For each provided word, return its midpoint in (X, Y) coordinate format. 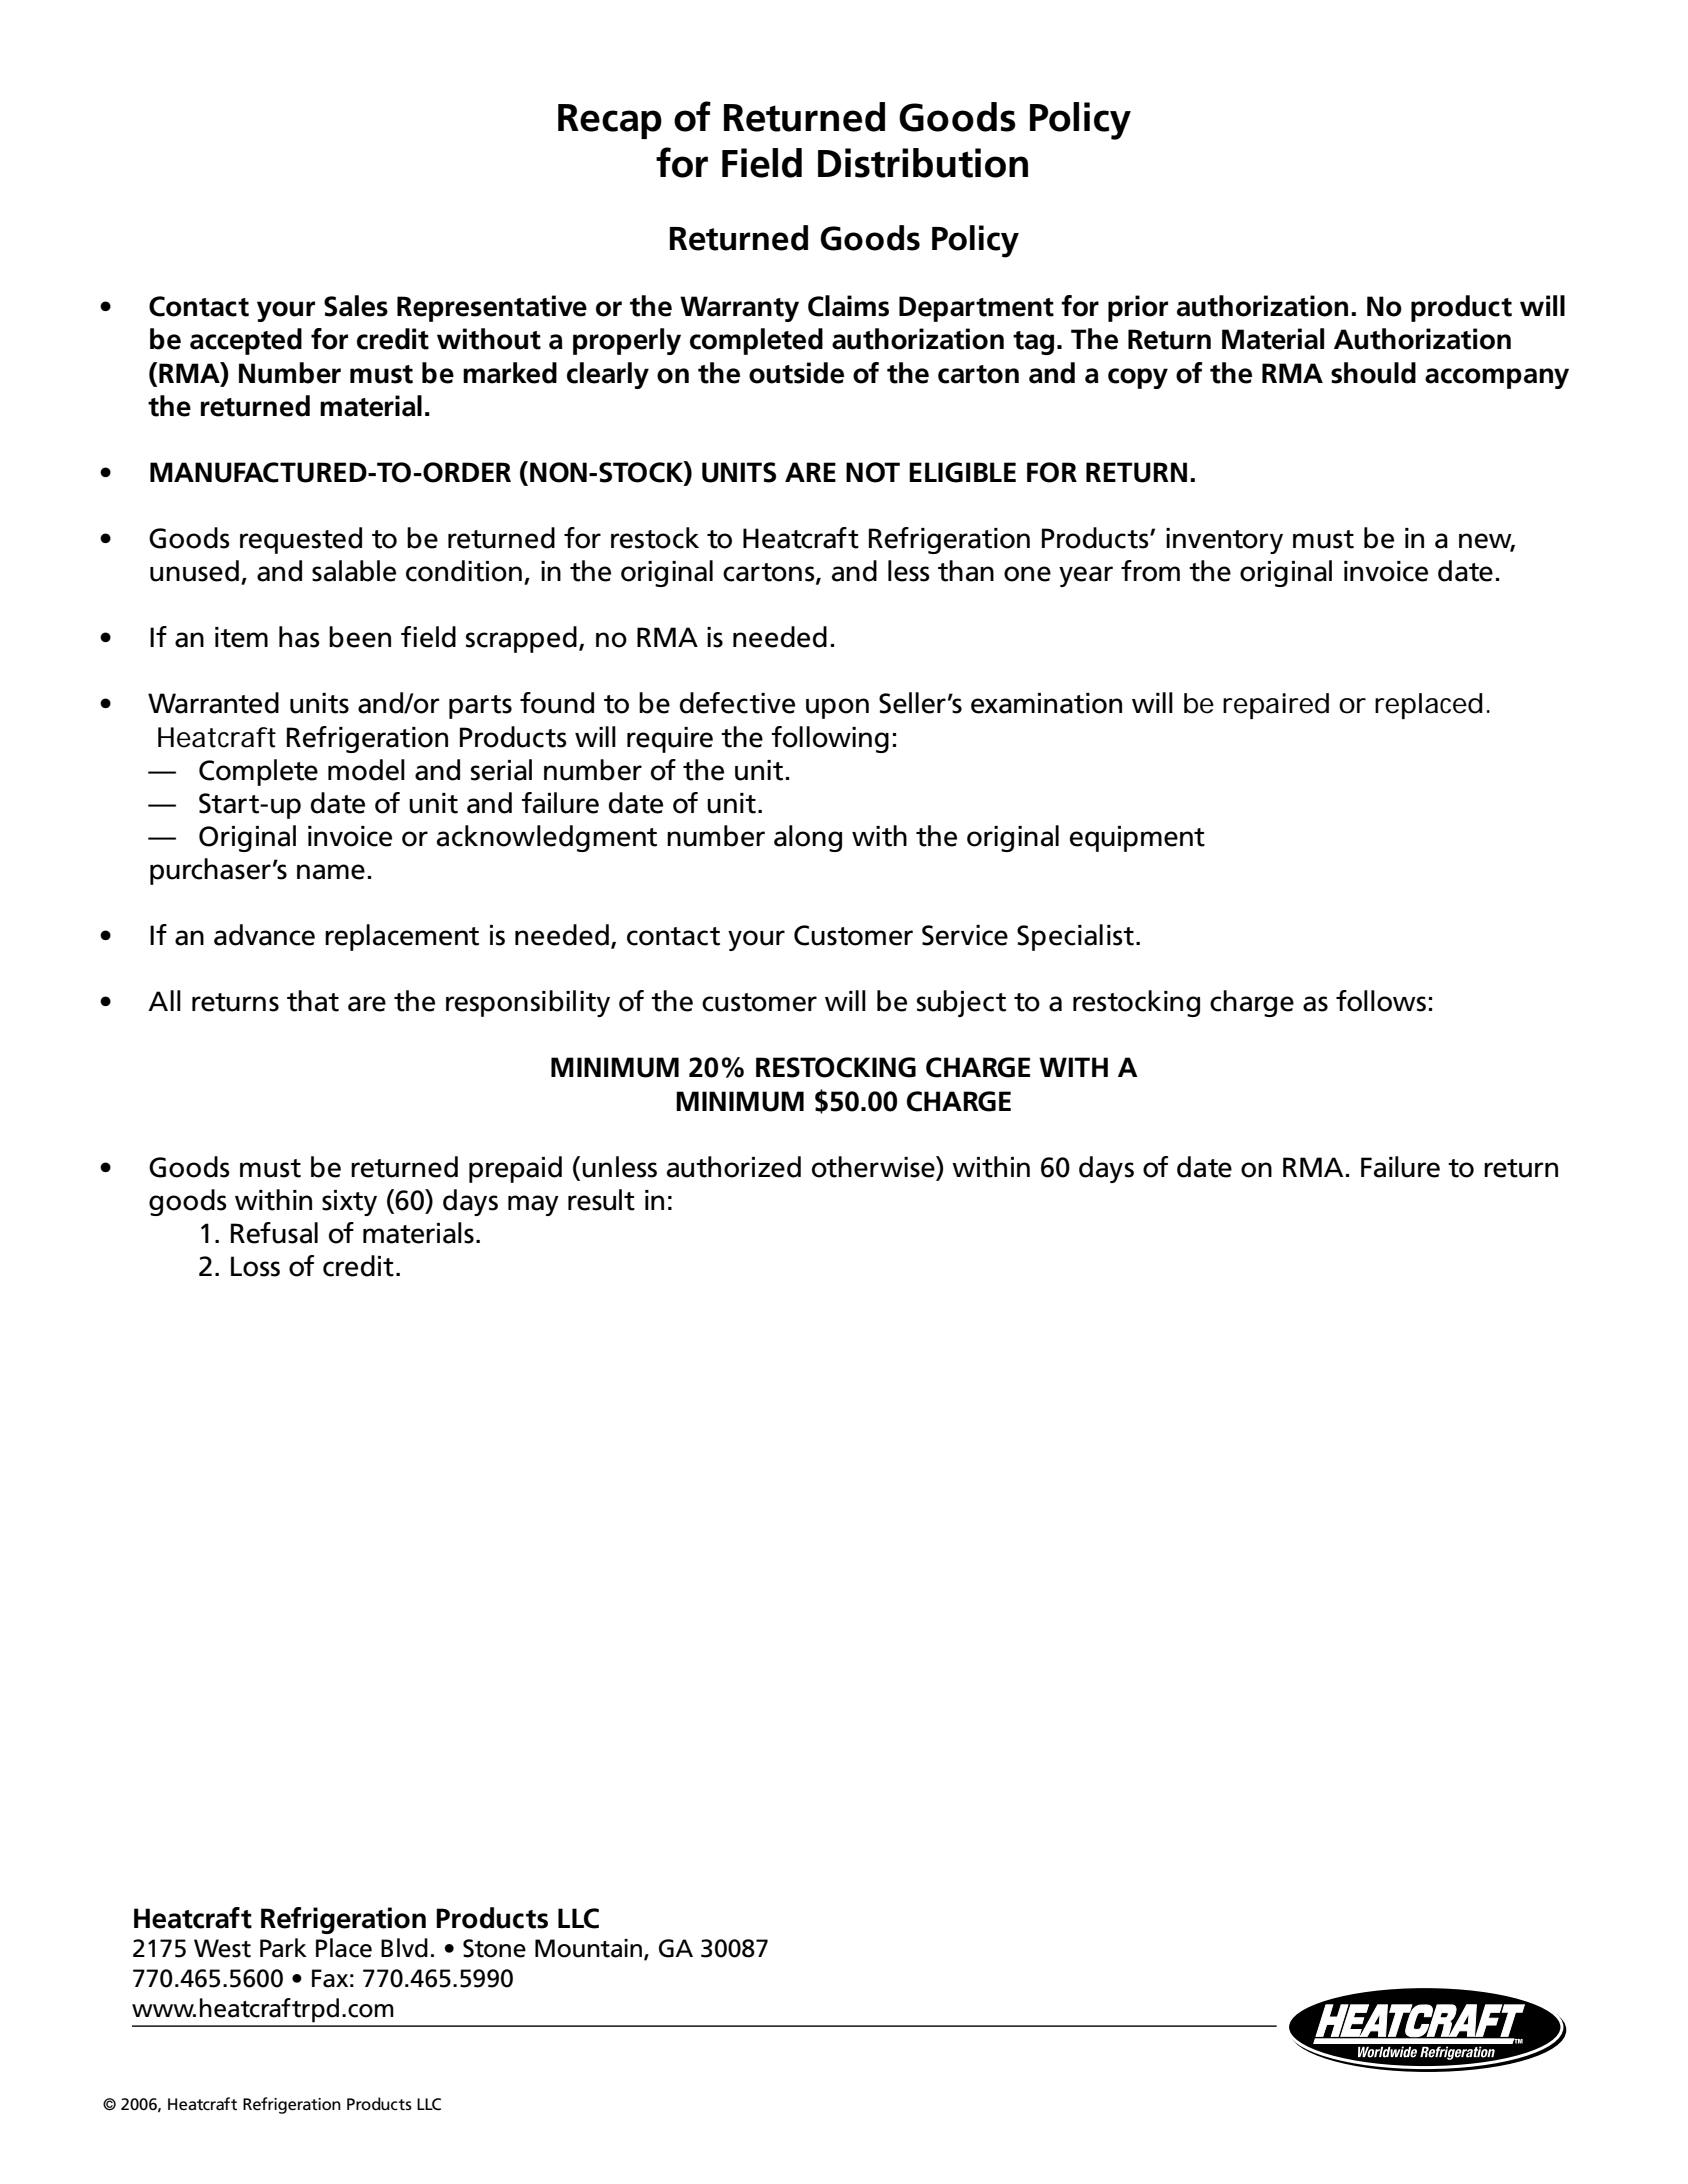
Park (283, 1948)
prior (1138, 308)
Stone (494, 1948)
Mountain (588, 1948)
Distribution (923, 163)
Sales (356, 306)
